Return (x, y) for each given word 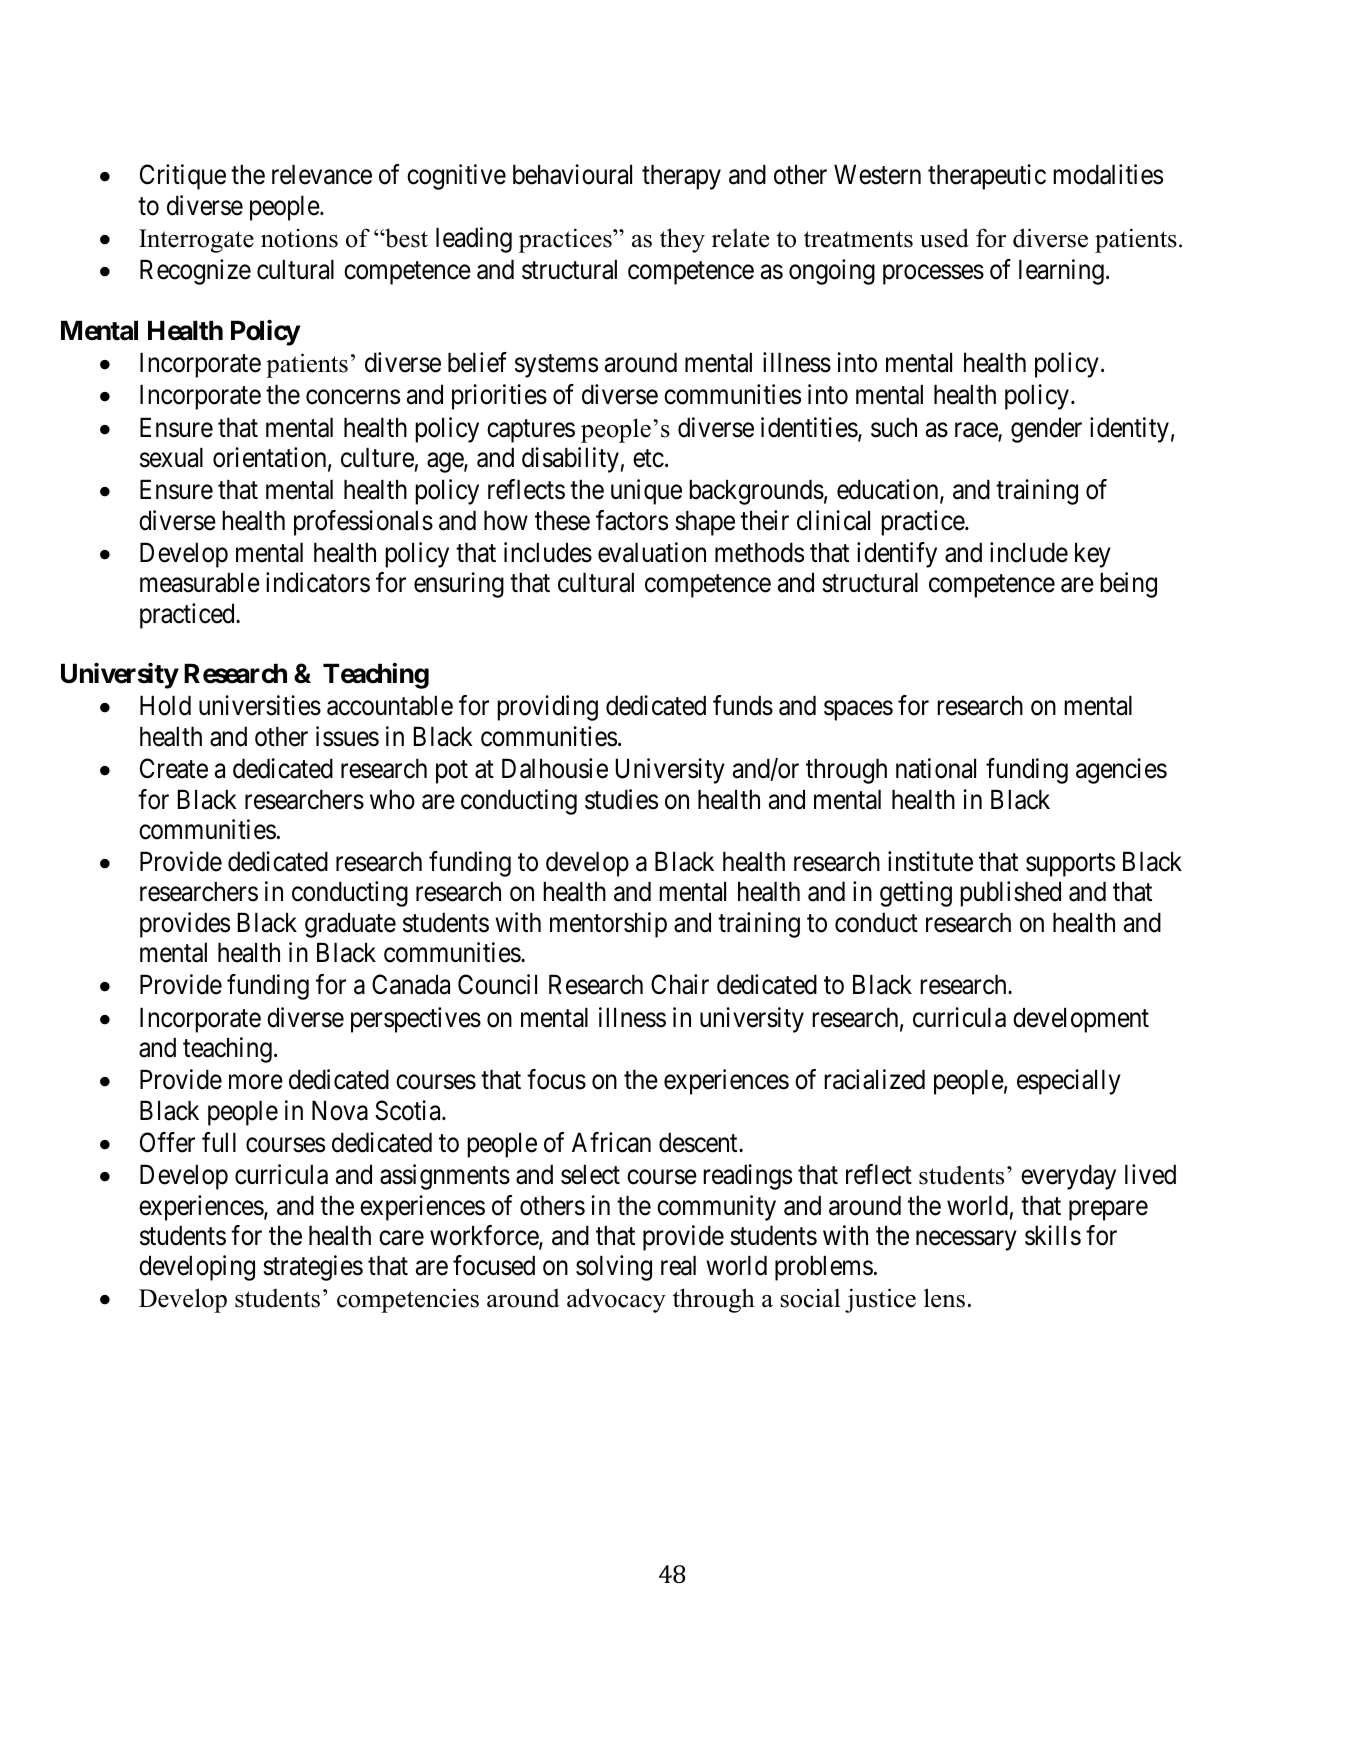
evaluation (652, 552)
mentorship (608, 925)
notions (299, 238)
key (1093, 555)
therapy (681, 177)
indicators (318, 582)
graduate (350, 925)
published (1010, 894)
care (401, 1238)
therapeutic (987, 177)
